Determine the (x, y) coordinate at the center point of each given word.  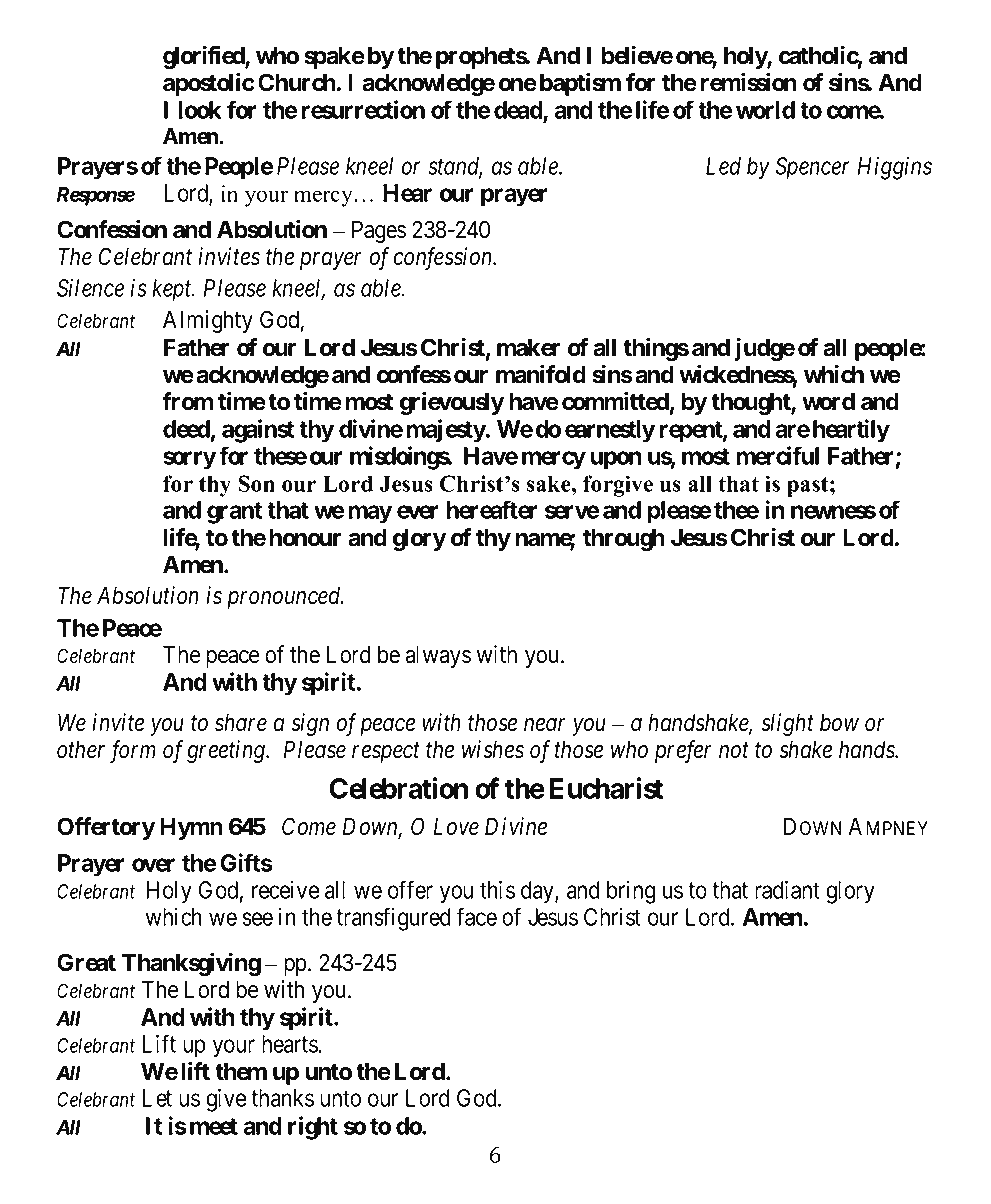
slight (787, 724)
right (313, 1128)
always (438, 656)
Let (157, 1098)
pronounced (285, 598)
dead (519, 111)
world (765, 110)
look (200, 110)
